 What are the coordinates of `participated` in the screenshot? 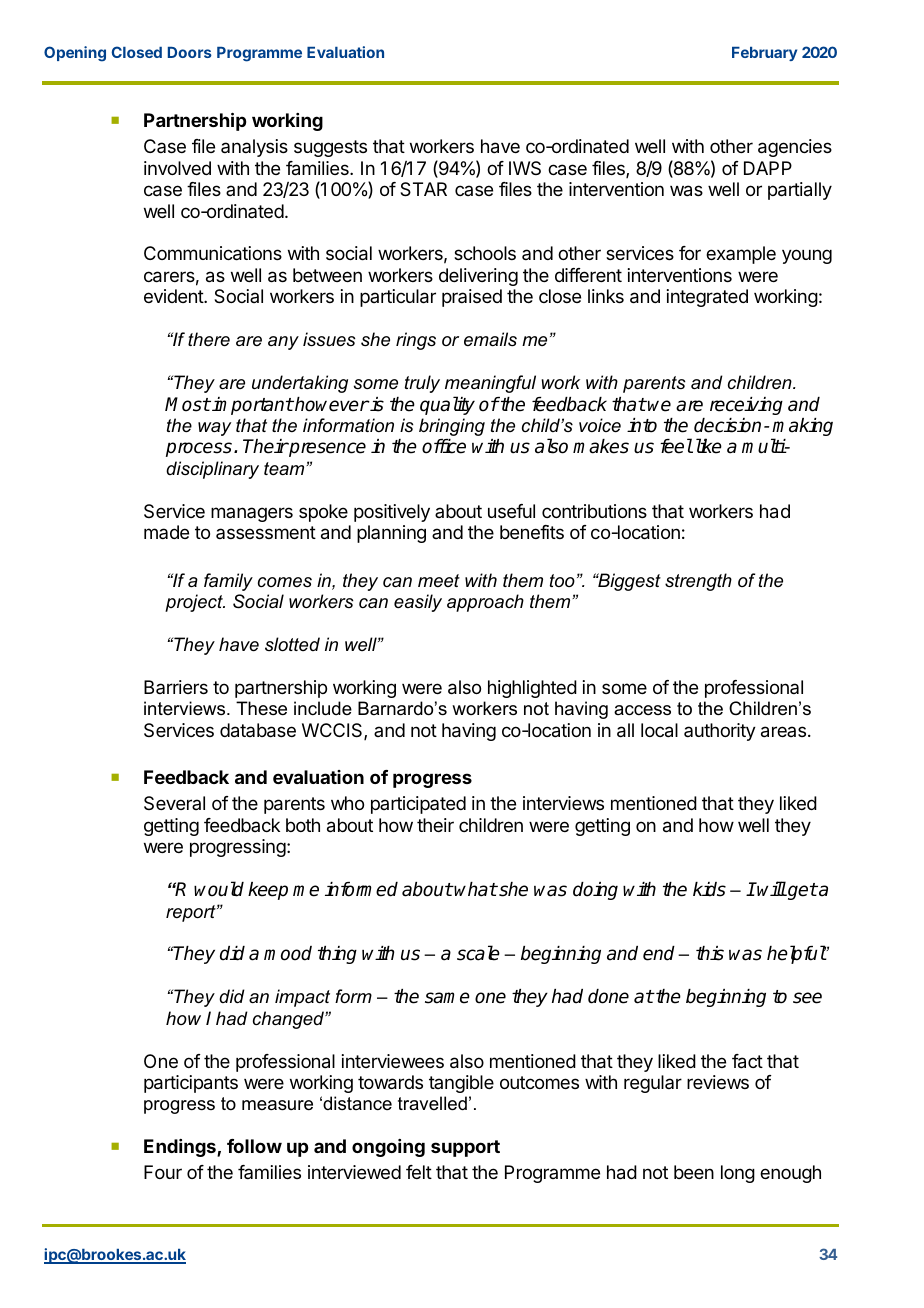 It's located at (418, 805).
